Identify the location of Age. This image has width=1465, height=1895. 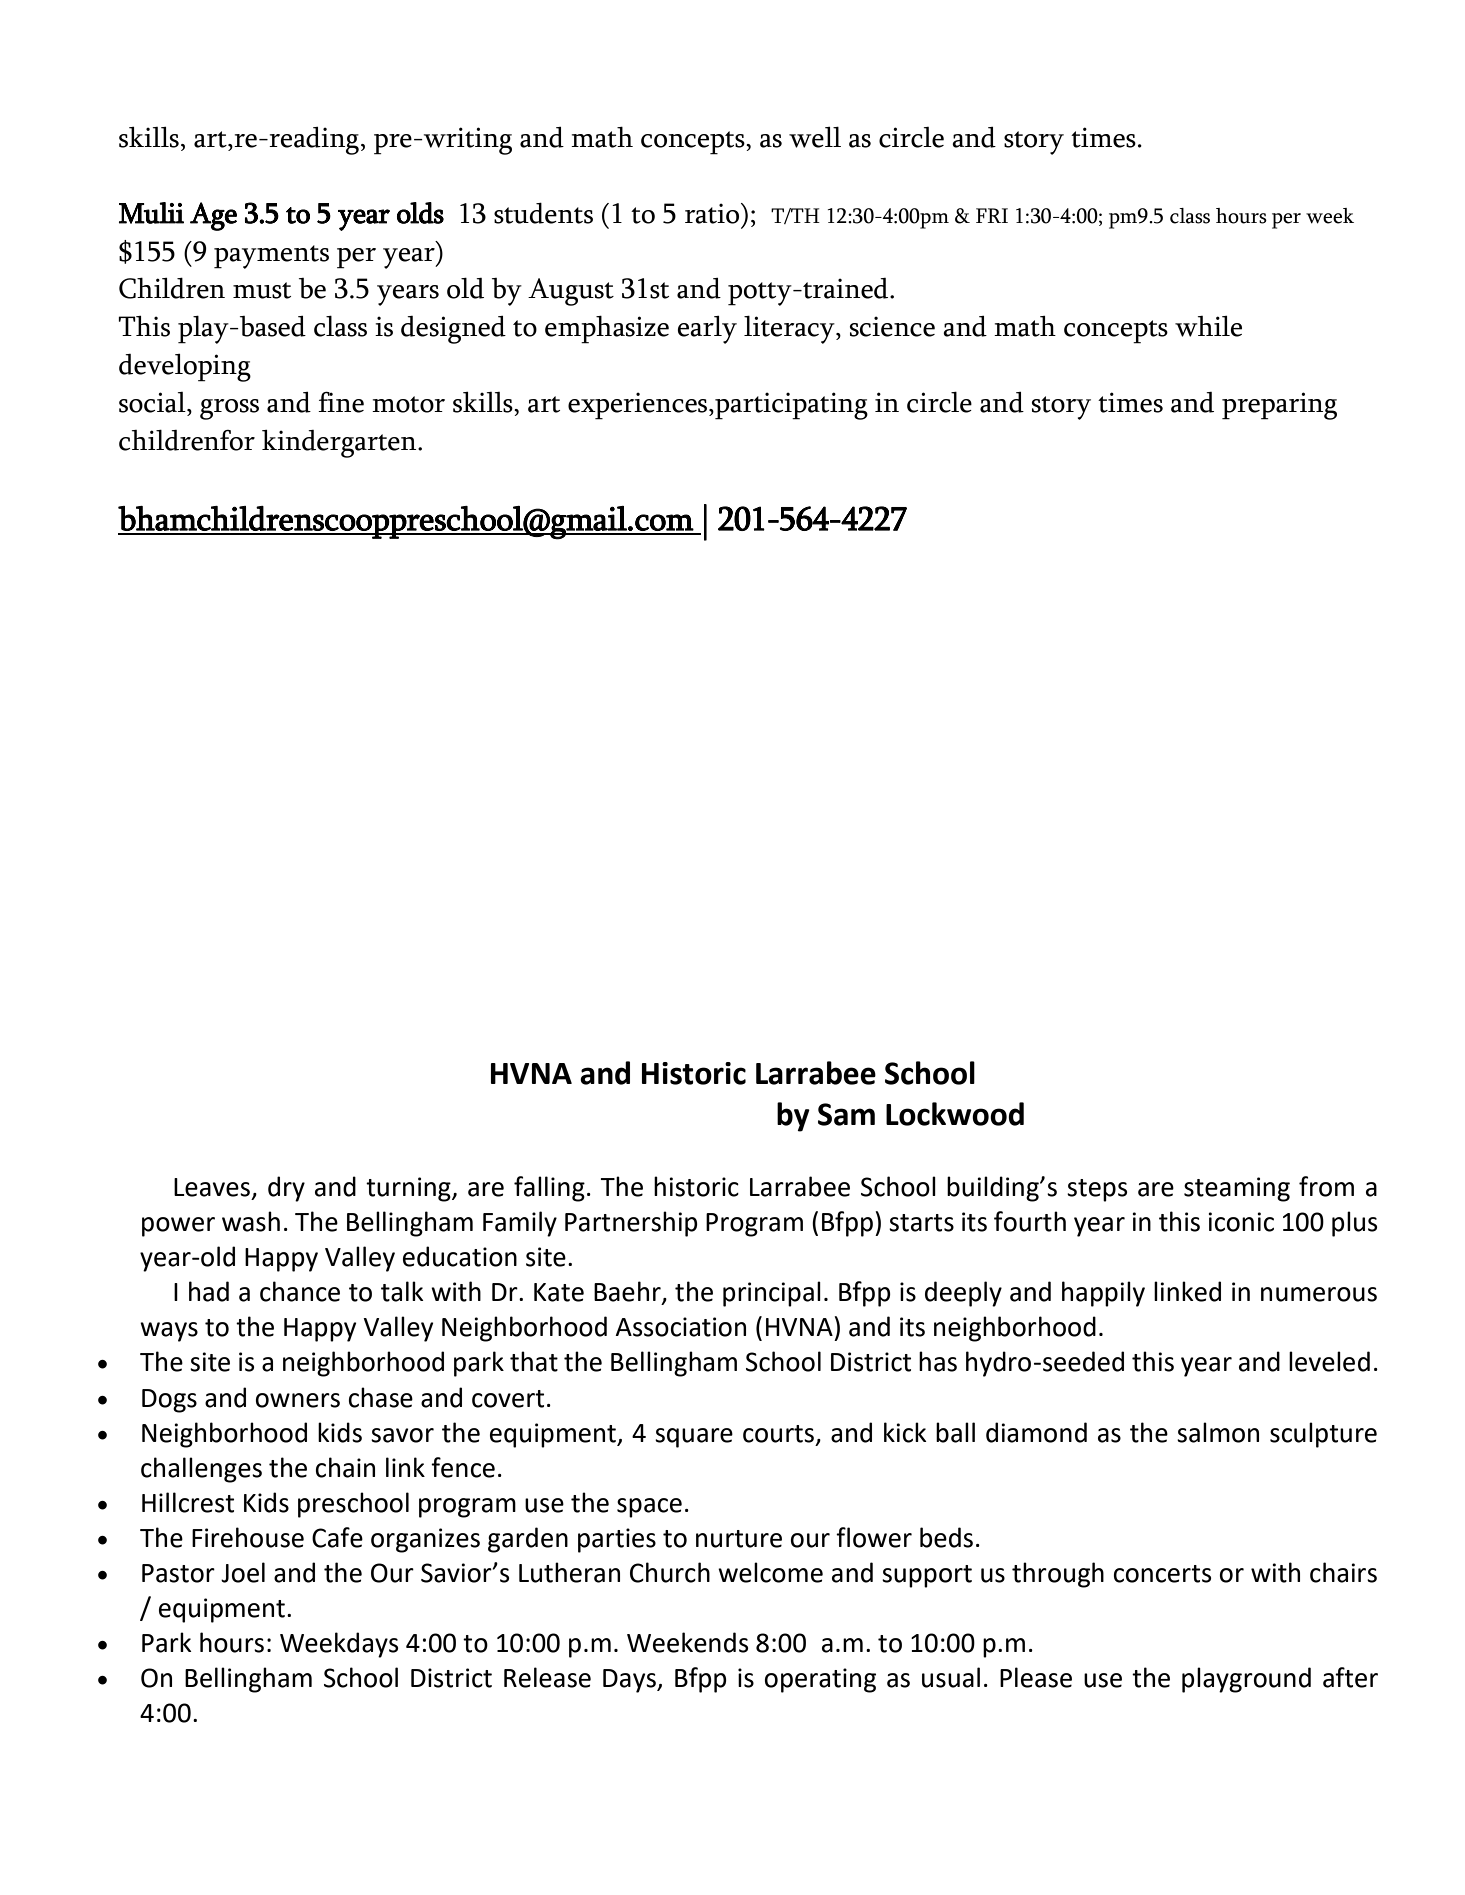
(213, 216).
